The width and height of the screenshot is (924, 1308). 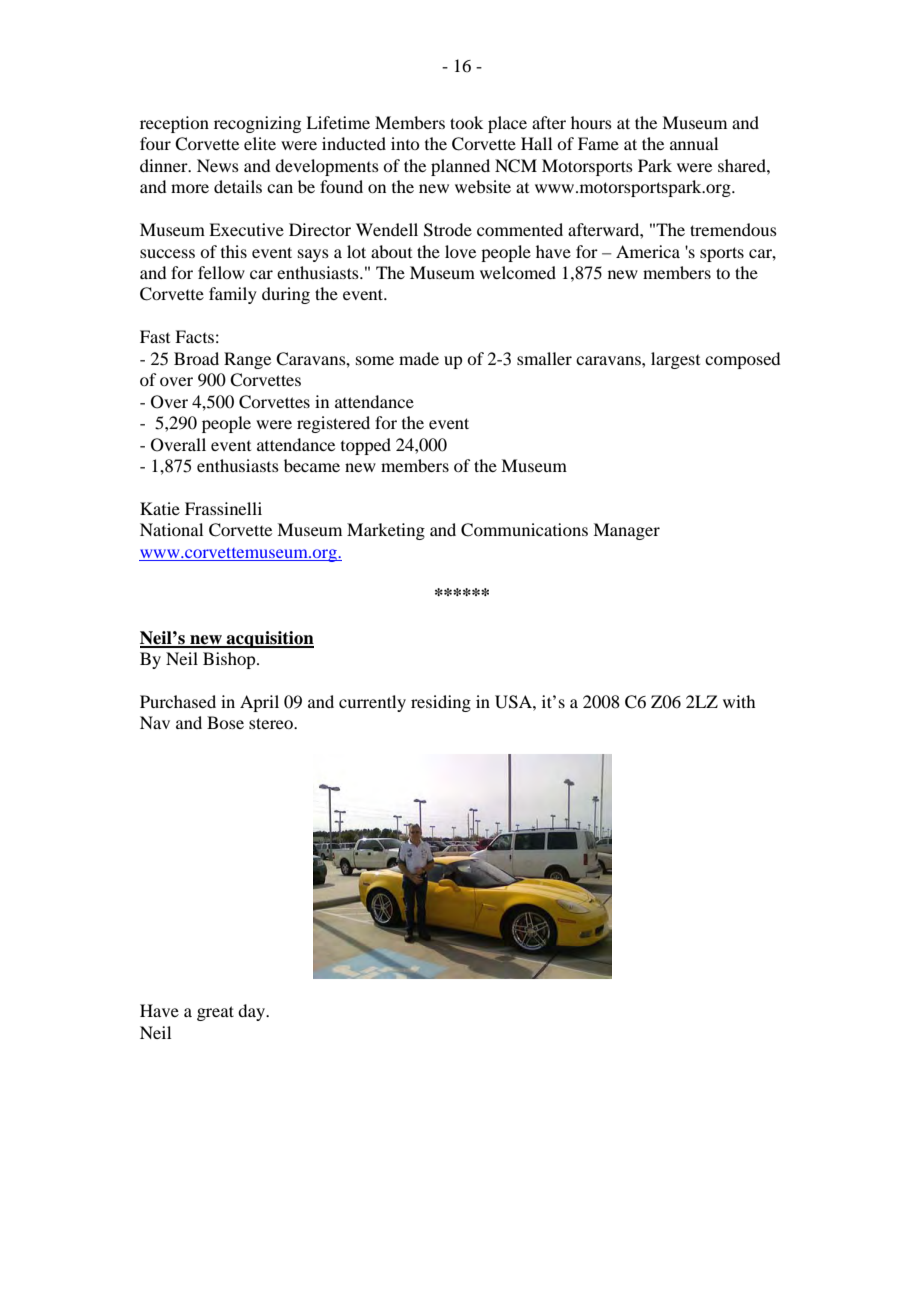 I want to click on News, so click(x=218, y=165).
